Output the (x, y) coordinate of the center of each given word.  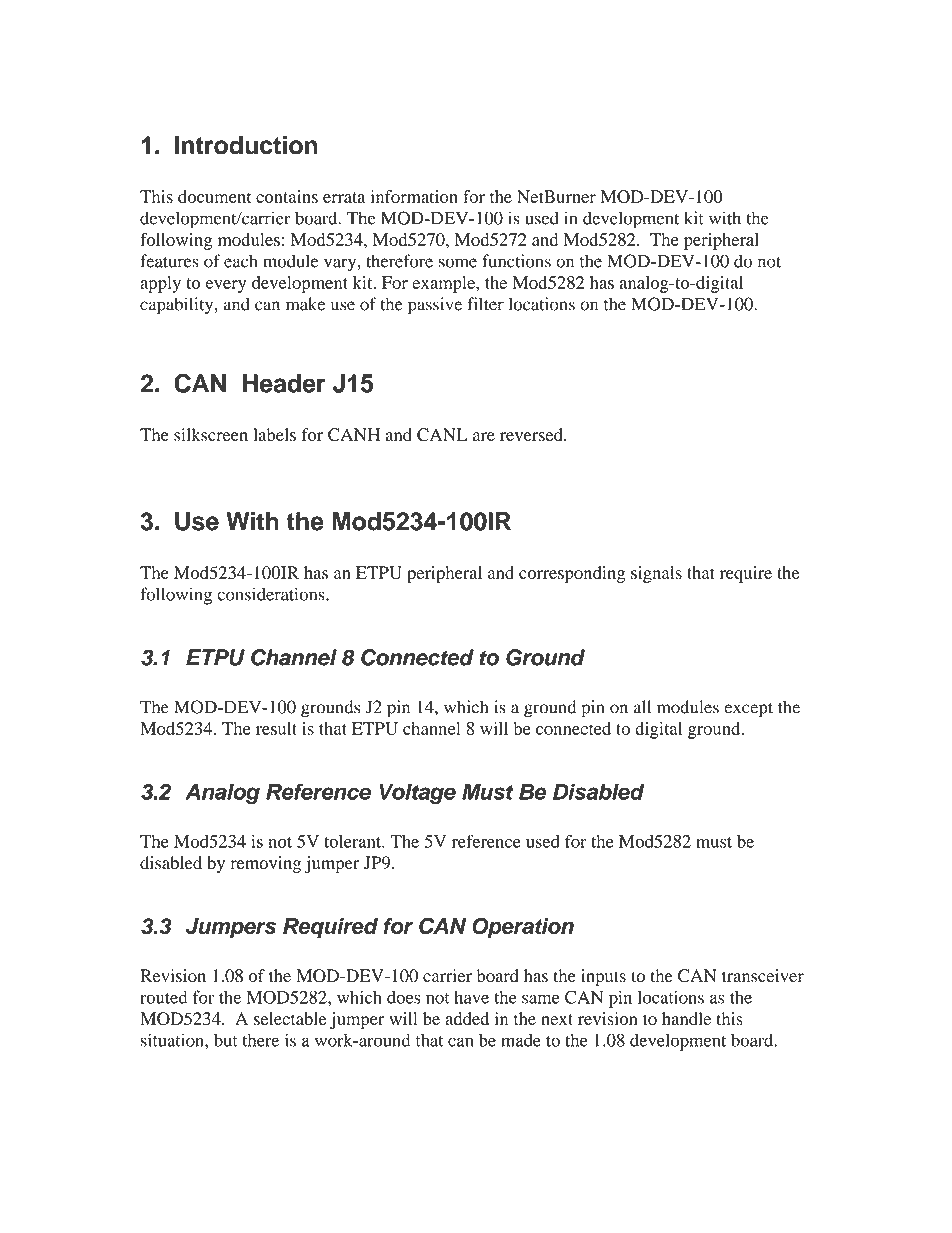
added (467, 1018)
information (414, 196)
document (215, 196)
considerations (272, 594)
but (226, 1040)
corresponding (572, 574)
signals (656, 574)
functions (516, 261)
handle (686, 1018)
